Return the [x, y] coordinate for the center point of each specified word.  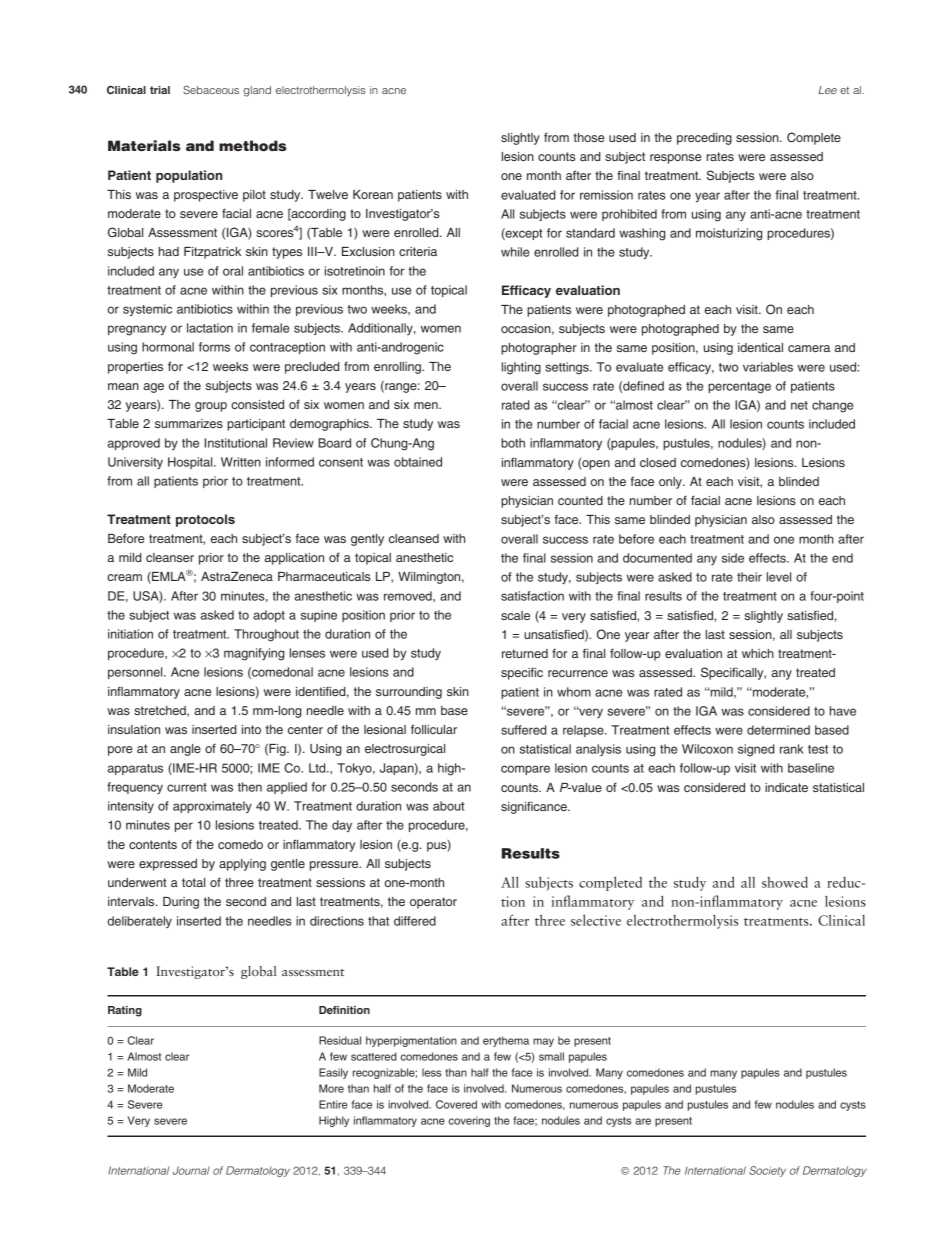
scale [515, 615]
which [758, 653]
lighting [521, 368]
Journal [191, 1170]
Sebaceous [211, 89]
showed [785, 882]
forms [214, 347]
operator [433, 903]
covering [469, 1121]
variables [768, 367]
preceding [704, 139]
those [589, 137]
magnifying [254, 654]
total [193, 882]
